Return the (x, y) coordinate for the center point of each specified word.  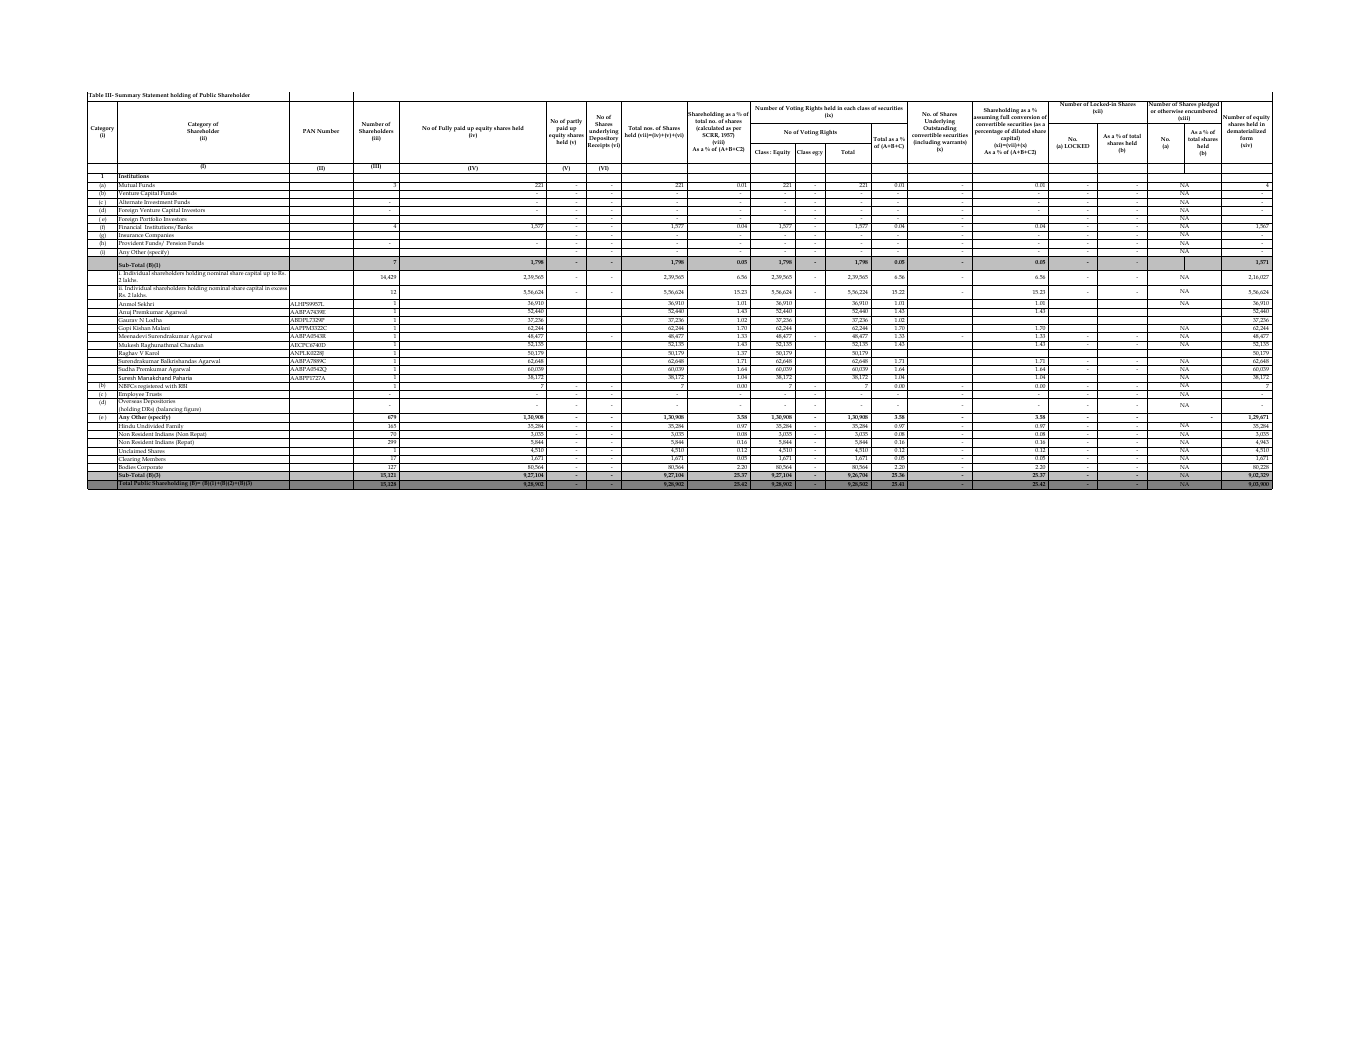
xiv (1246, 145)
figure (192, 410)
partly (574, 123)
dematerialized (1246, 131)
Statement (155, 95)
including (927, 144)
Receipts (598, 146)
